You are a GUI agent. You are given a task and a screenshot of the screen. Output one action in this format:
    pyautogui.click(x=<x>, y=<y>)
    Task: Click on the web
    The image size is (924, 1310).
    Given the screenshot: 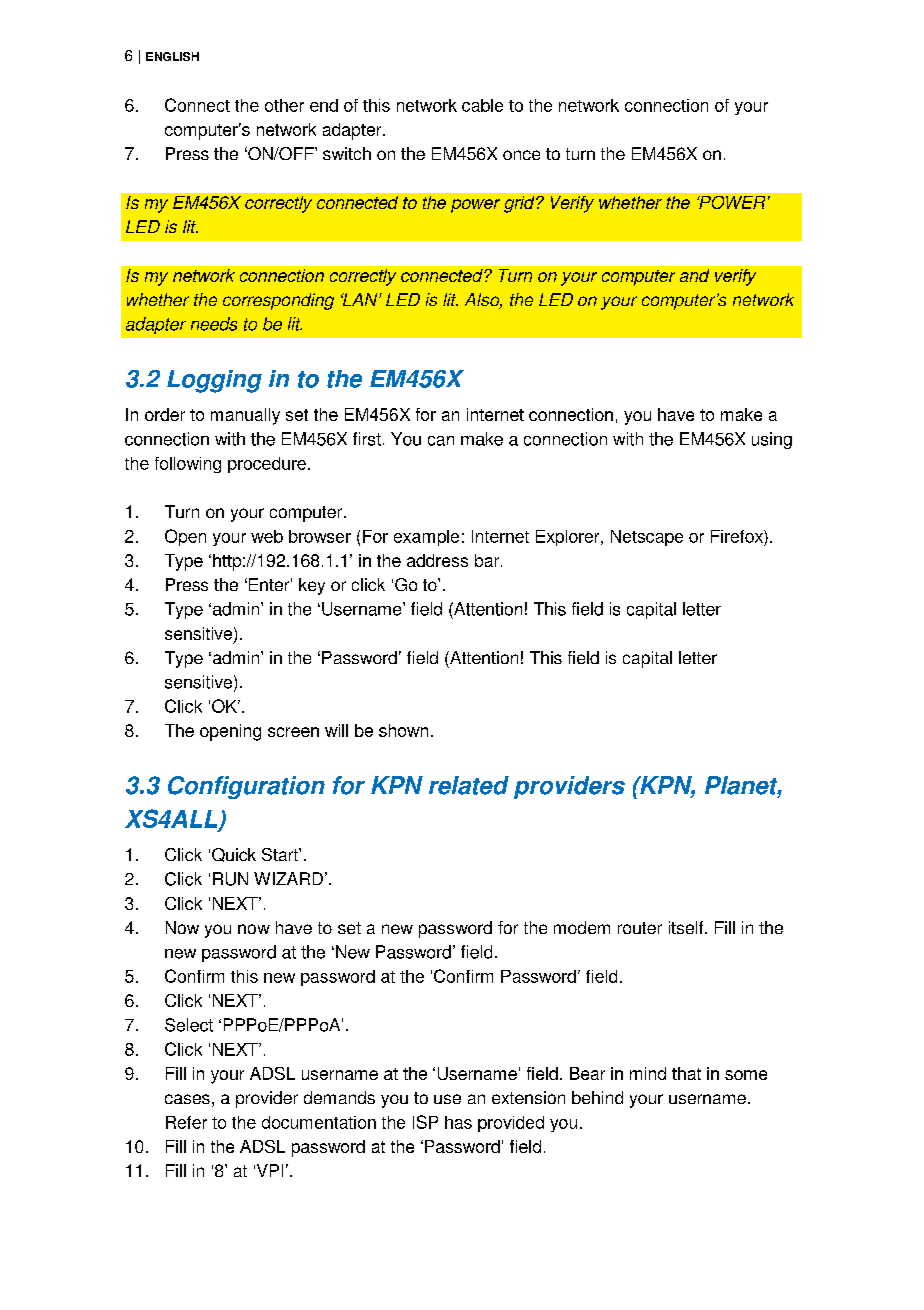 What is the action you would take?
    pyautogui.click(x=267, y=536)
